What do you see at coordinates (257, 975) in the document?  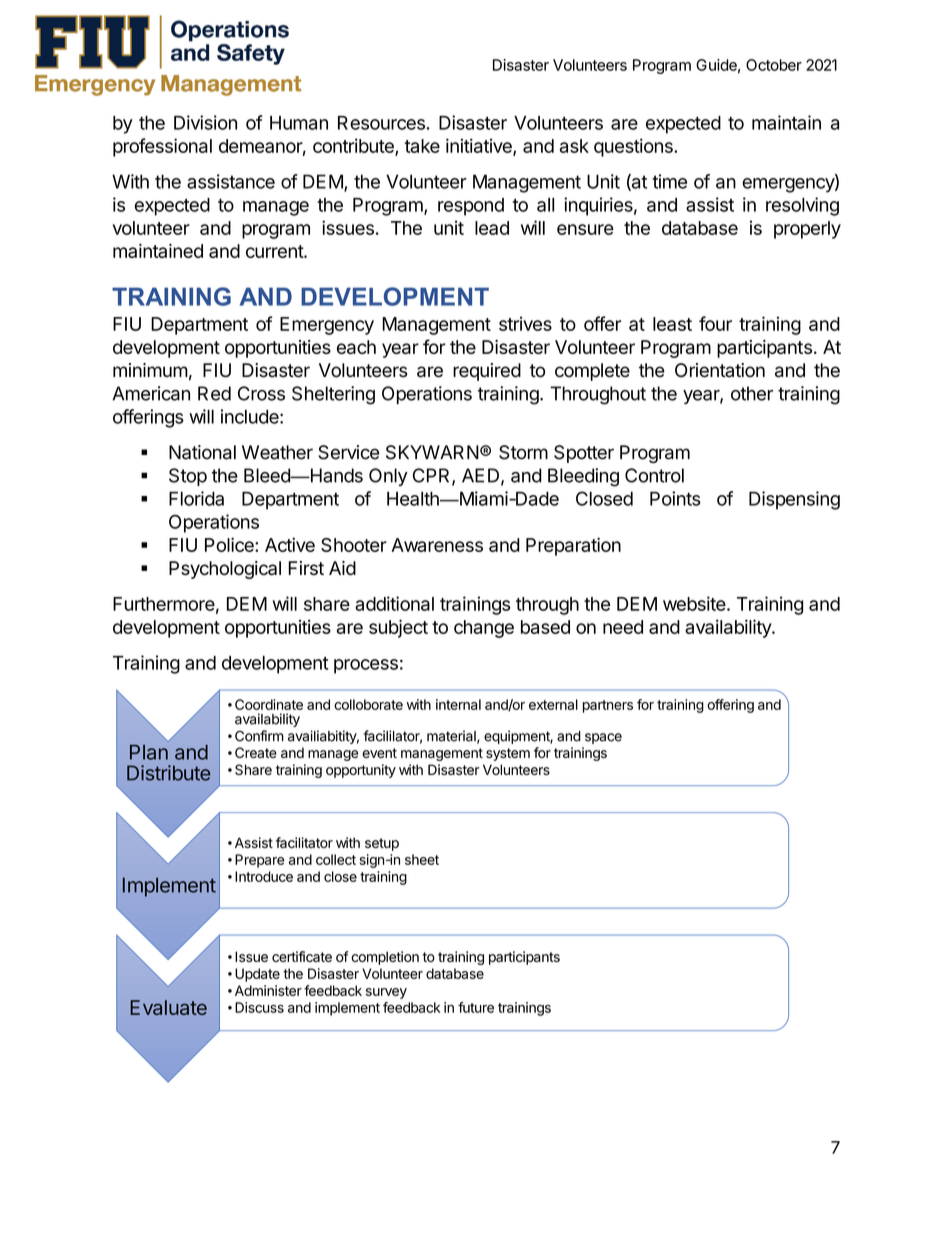 I see `Update` at bounding box center [257, 975].
